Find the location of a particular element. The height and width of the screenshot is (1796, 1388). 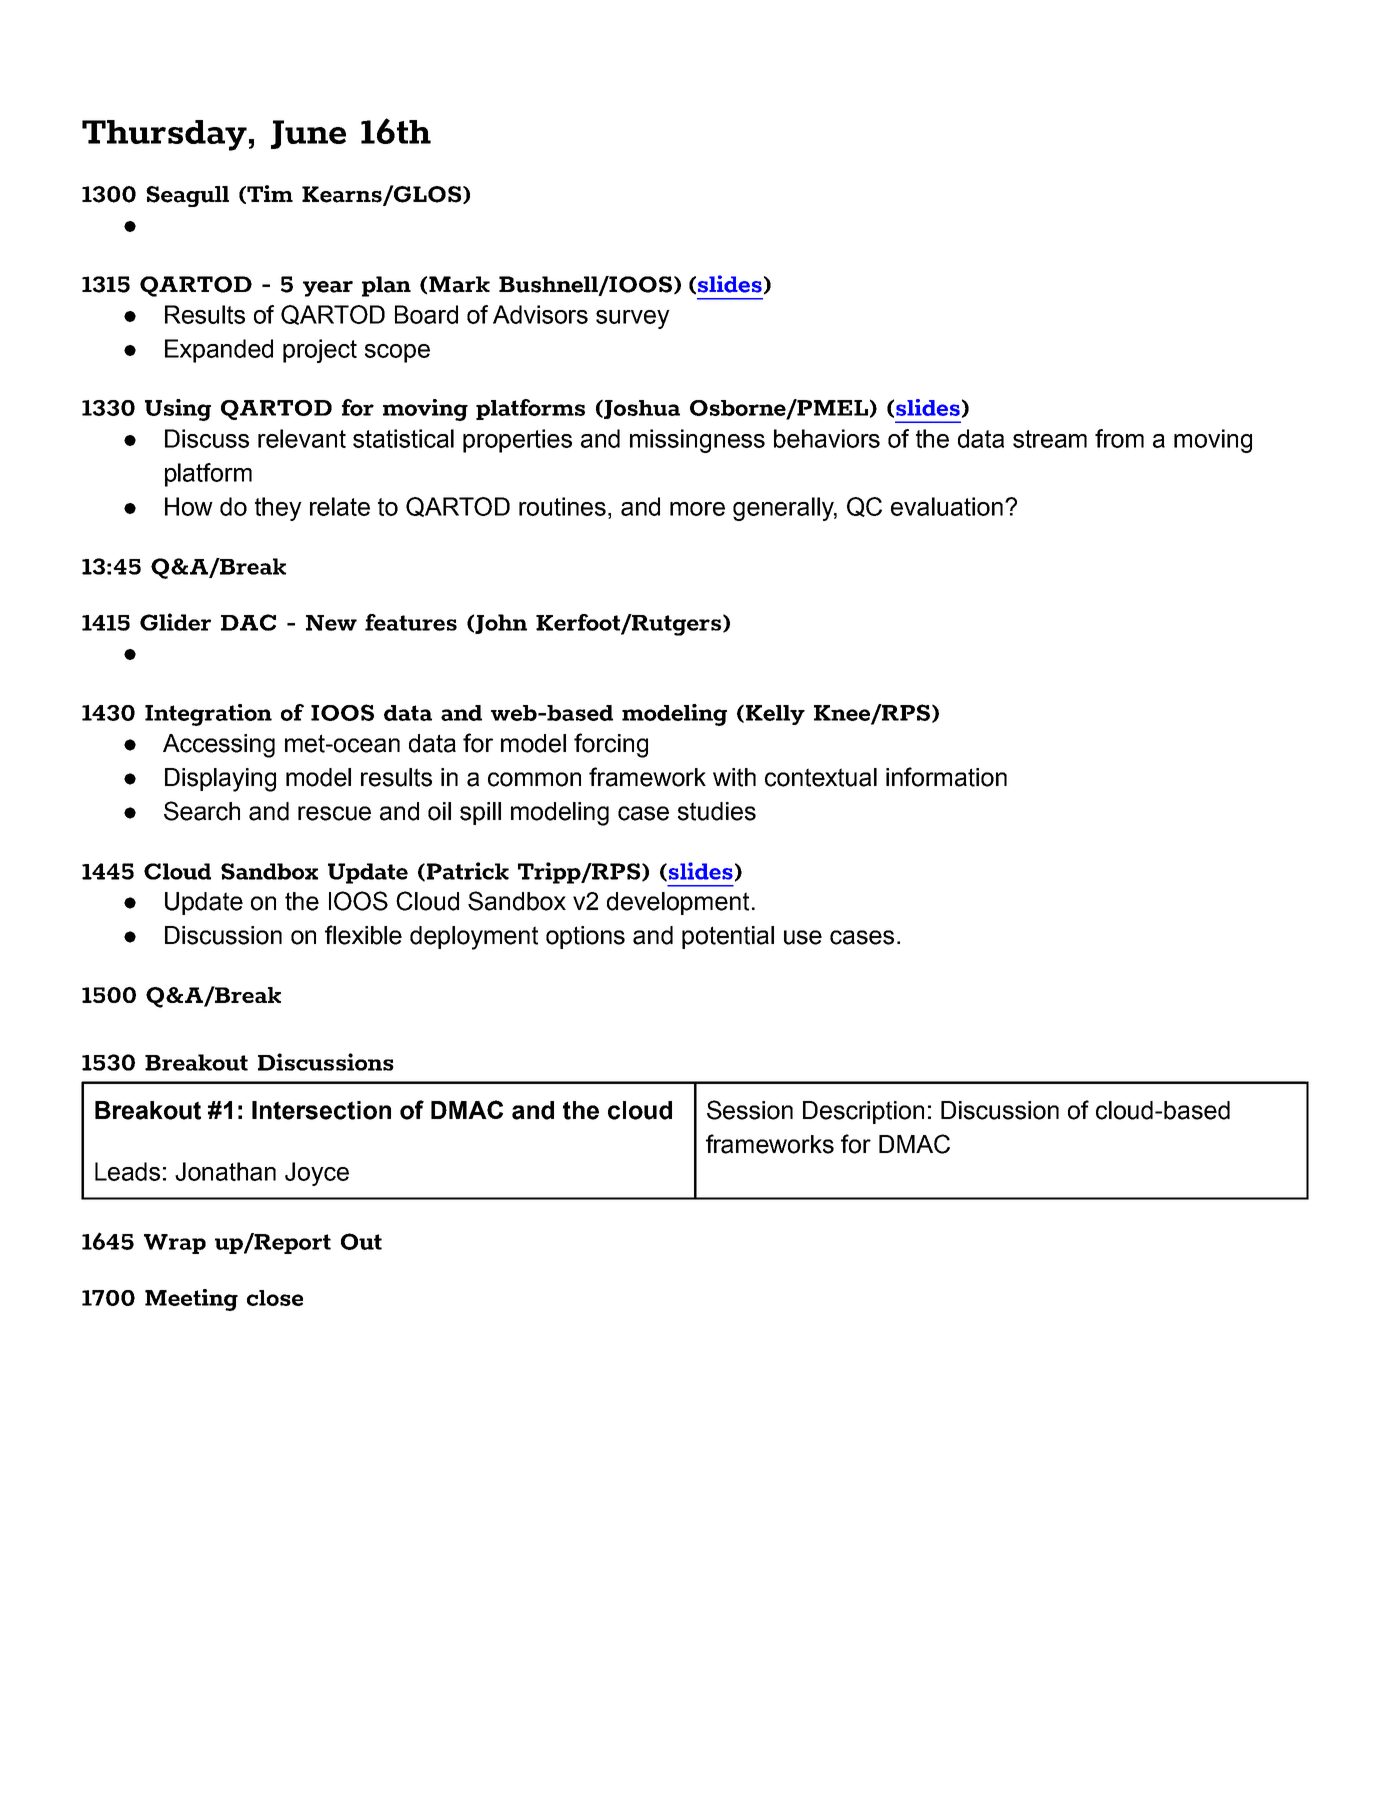

flexible is located at coordinates (363, 935).
